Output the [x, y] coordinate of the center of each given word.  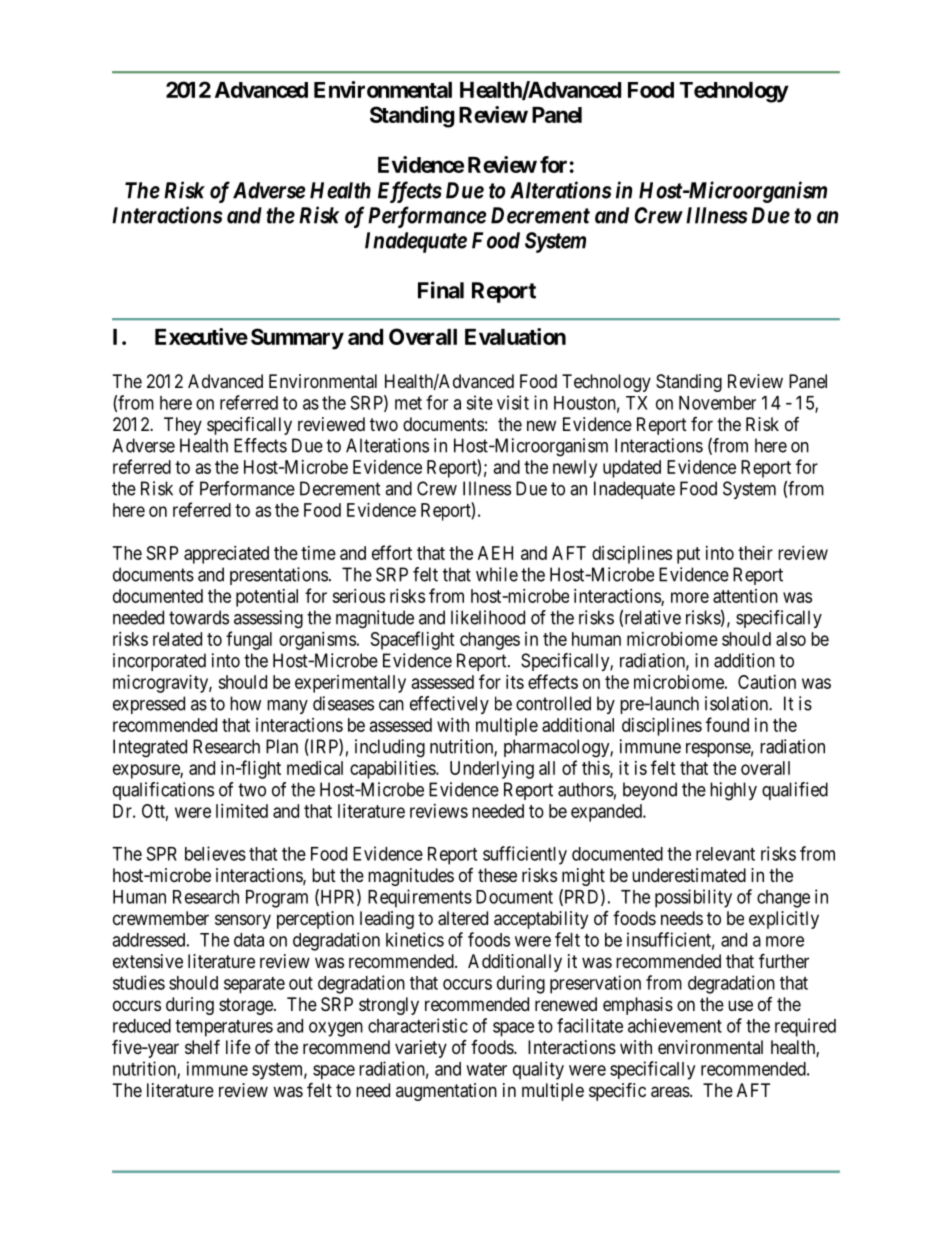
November [717, 403]
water [486, 1069]
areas [670, 1092]
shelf [202, 1046]
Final [441, 290]
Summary [297, 339]
